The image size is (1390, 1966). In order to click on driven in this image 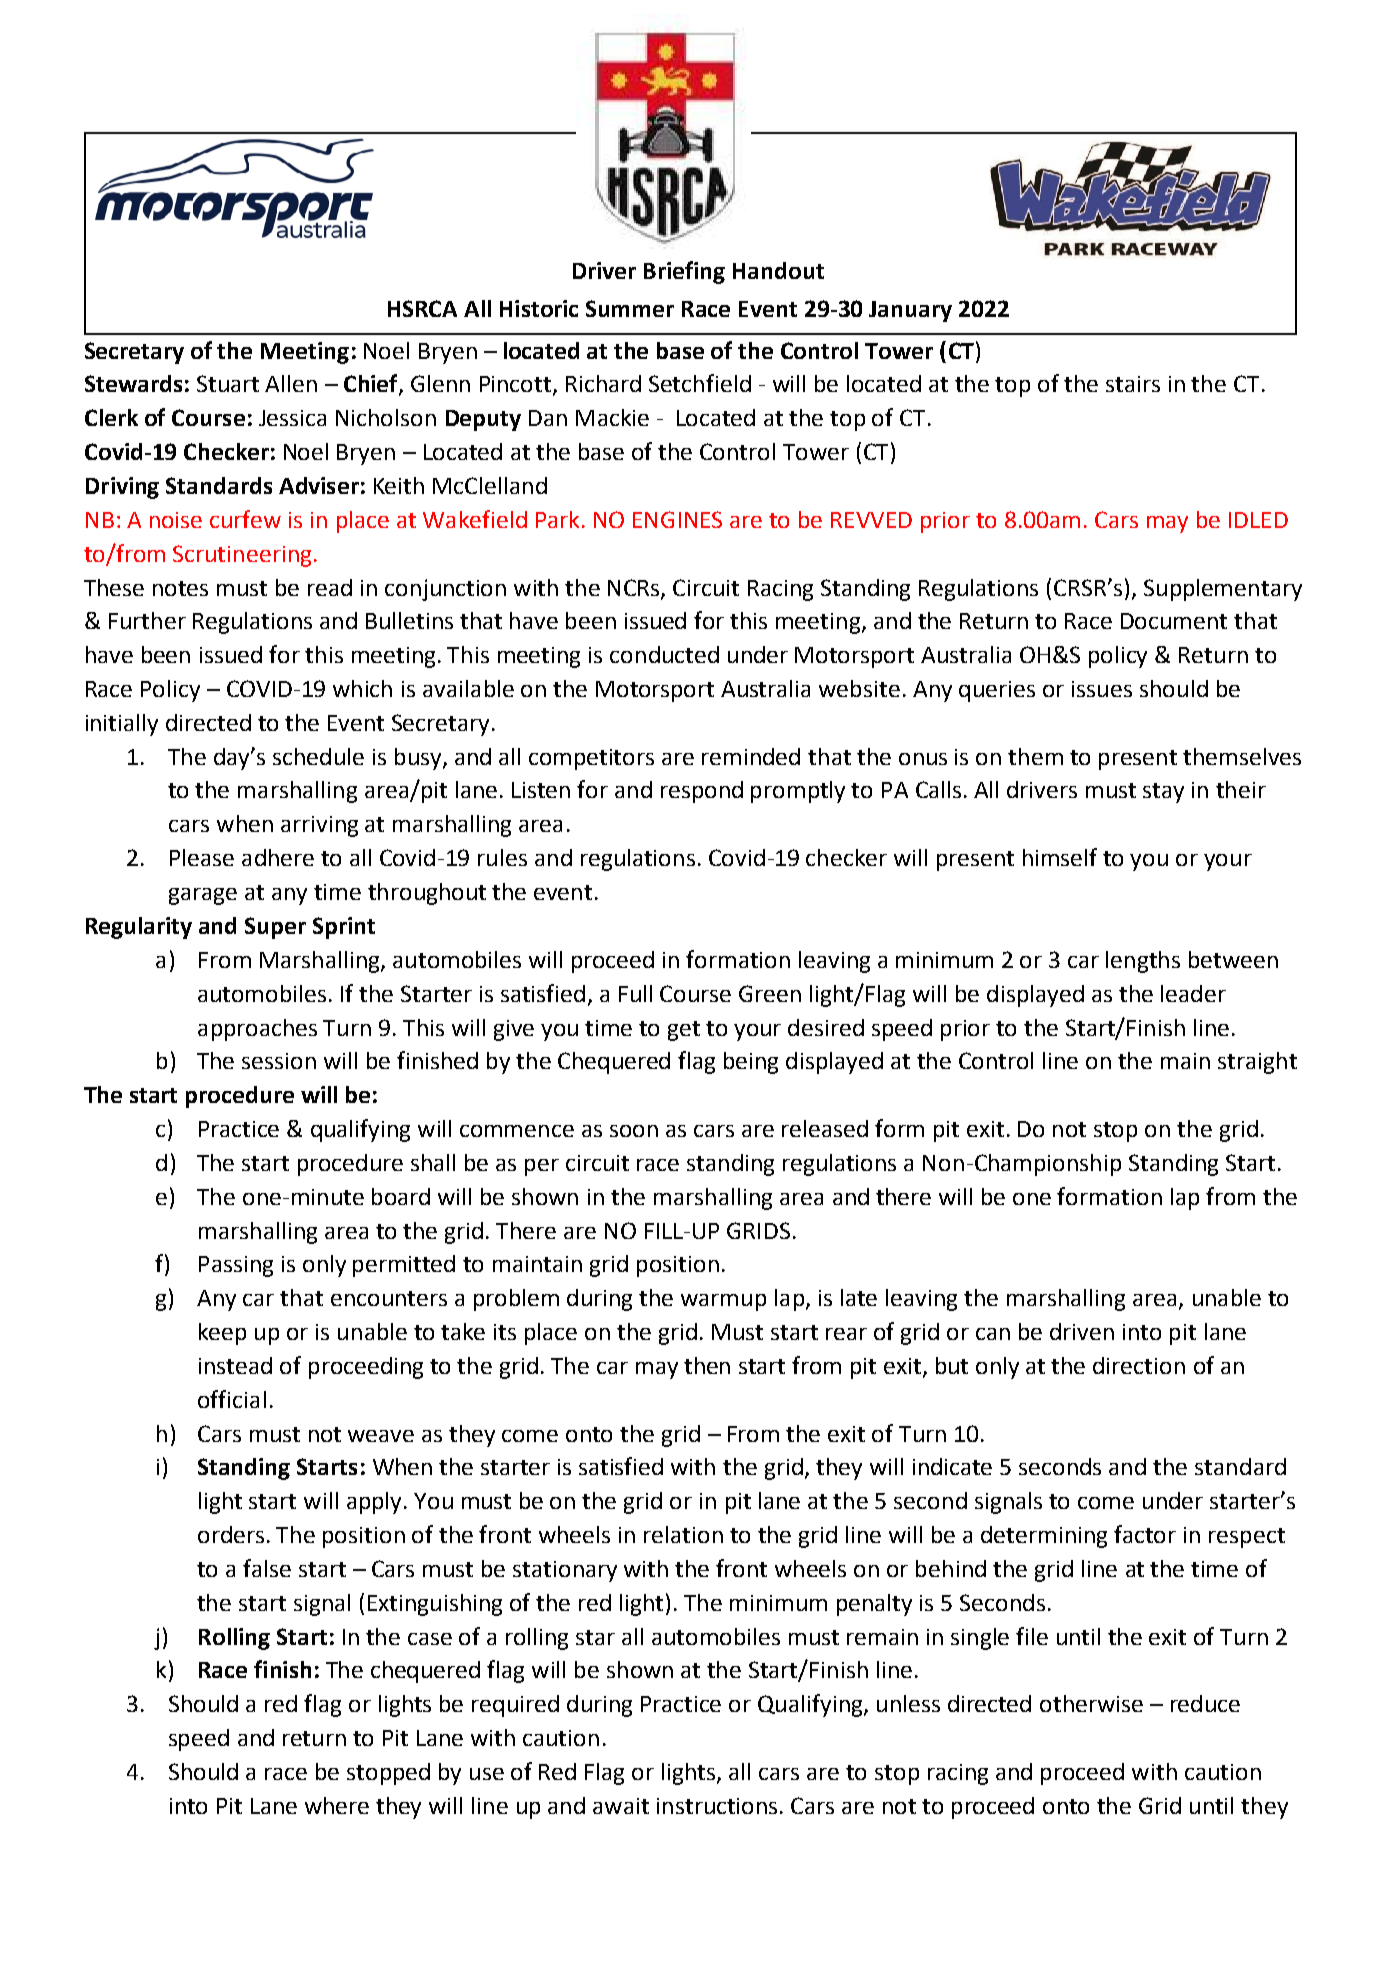, I will do `click(1082, 1331)`.
